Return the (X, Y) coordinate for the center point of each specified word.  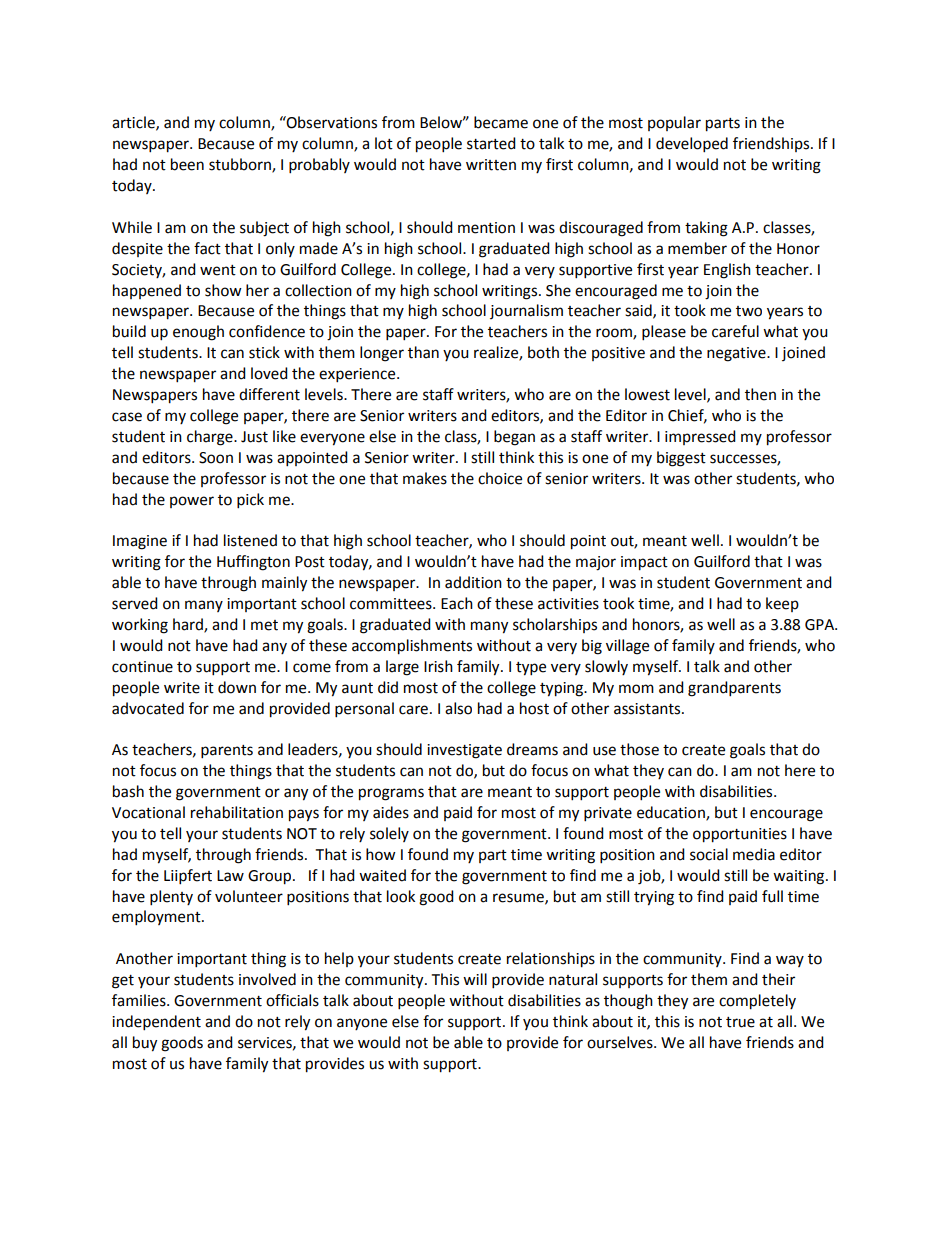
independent (156, 1023)
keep (782, 604)
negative (737, 354)
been (187, 164)
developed (692, 145)
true (740, 1022)
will (475, 979)
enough (198, 333)
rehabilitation (237, 812)
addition (473, 582)
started (491, 143)
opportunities (740, 835)
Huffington (253, 563)
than (423, 352)
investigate (464, 751)
